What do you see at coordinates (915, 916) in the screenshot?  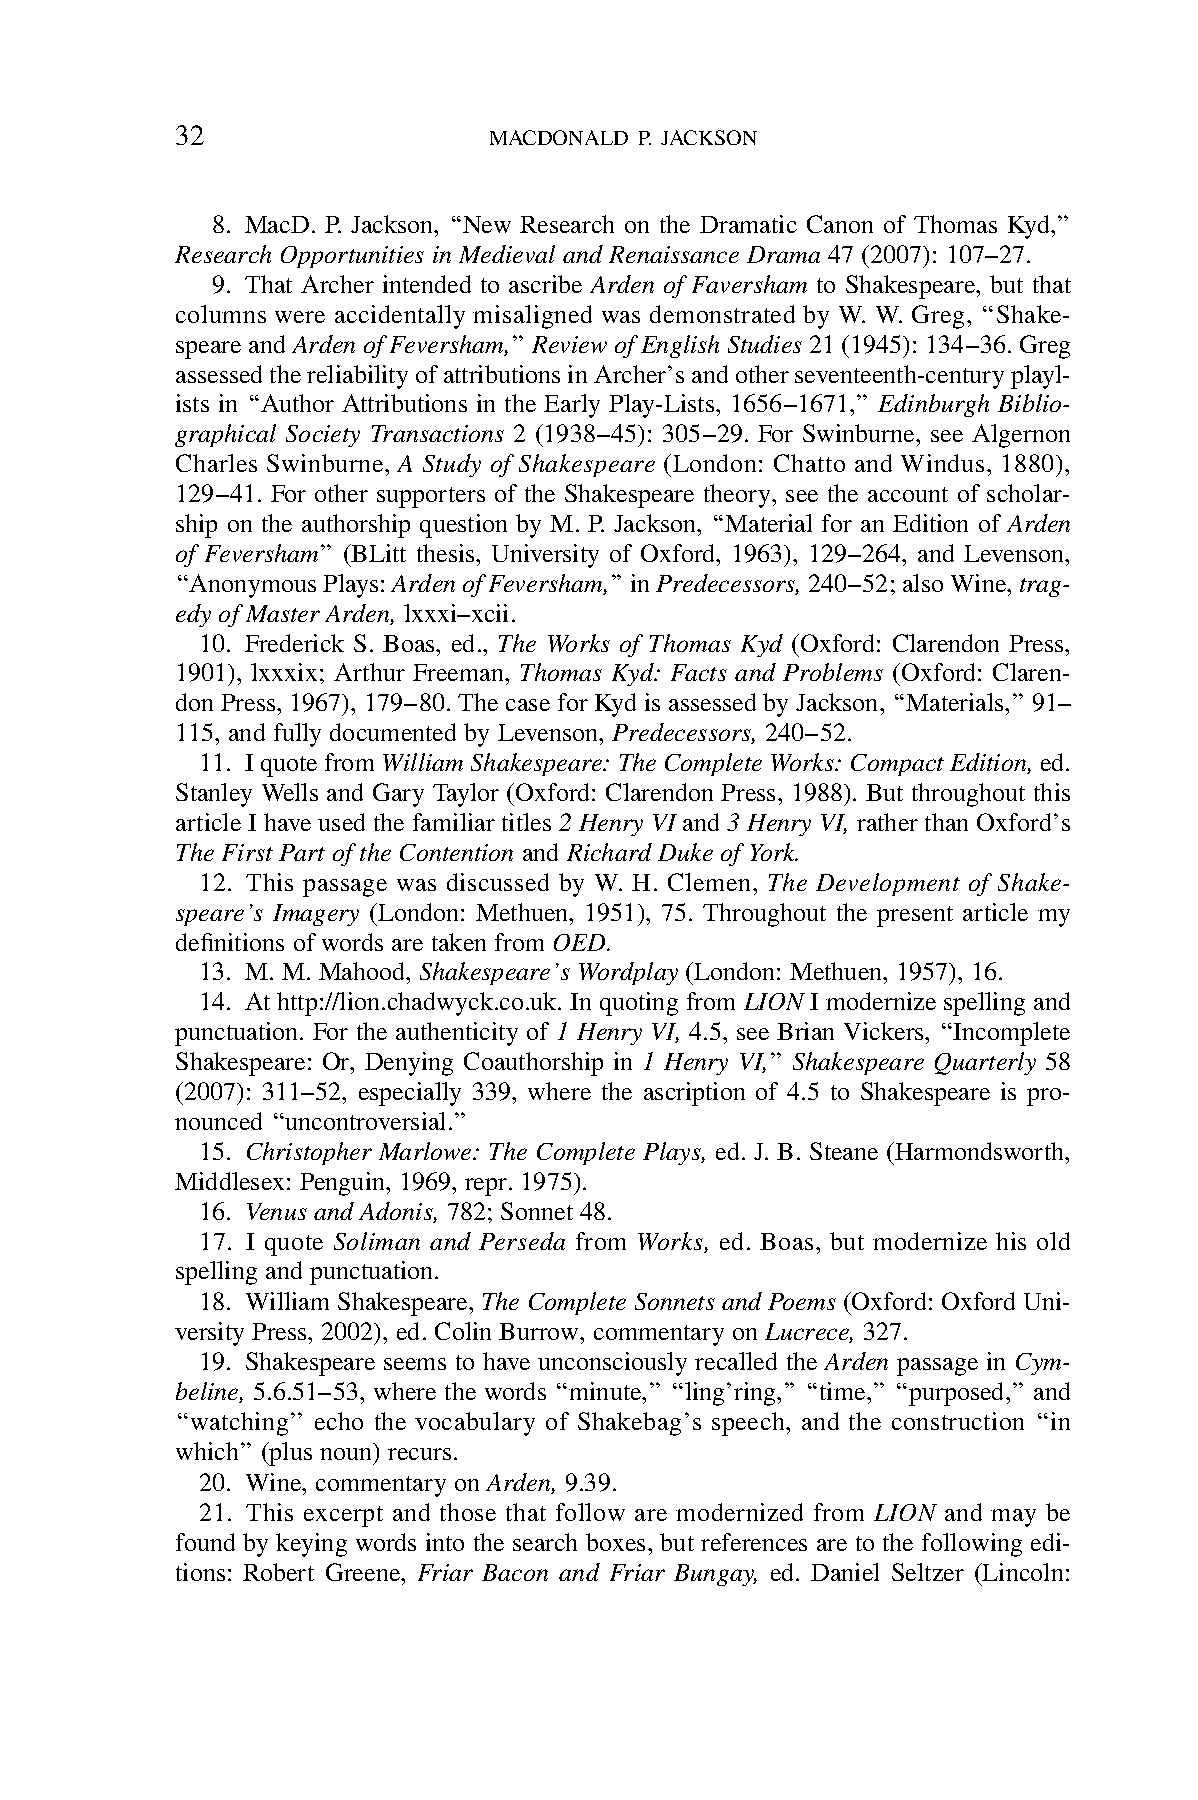 I see `present` at bounding box center [915, 916].
